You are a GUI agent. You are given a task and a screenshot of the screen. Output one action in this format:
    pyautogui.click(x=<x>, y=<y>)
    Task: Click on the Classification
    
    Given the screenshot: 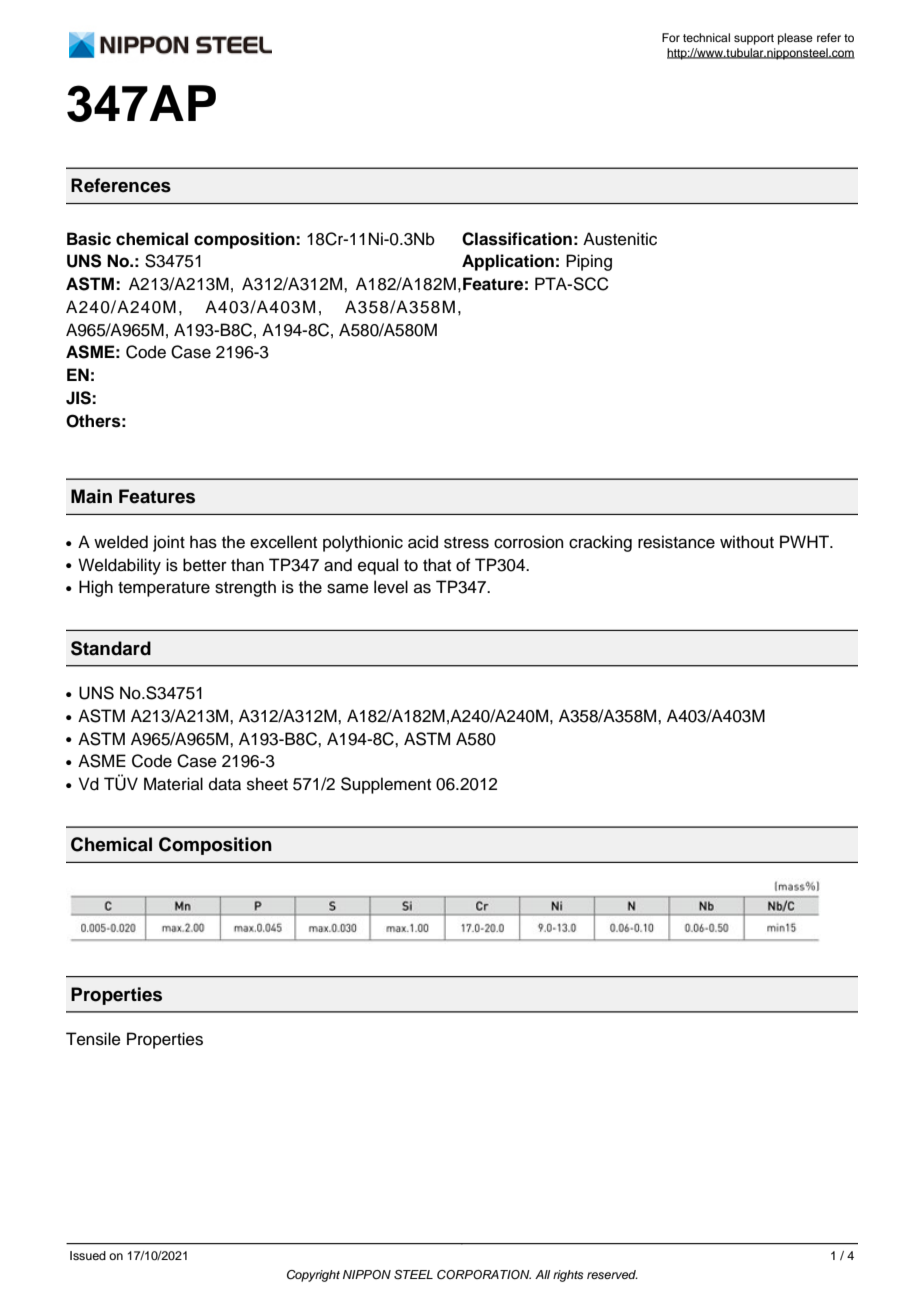 What is the action you would take?
    pyautogui.click(x=517, y=239)
